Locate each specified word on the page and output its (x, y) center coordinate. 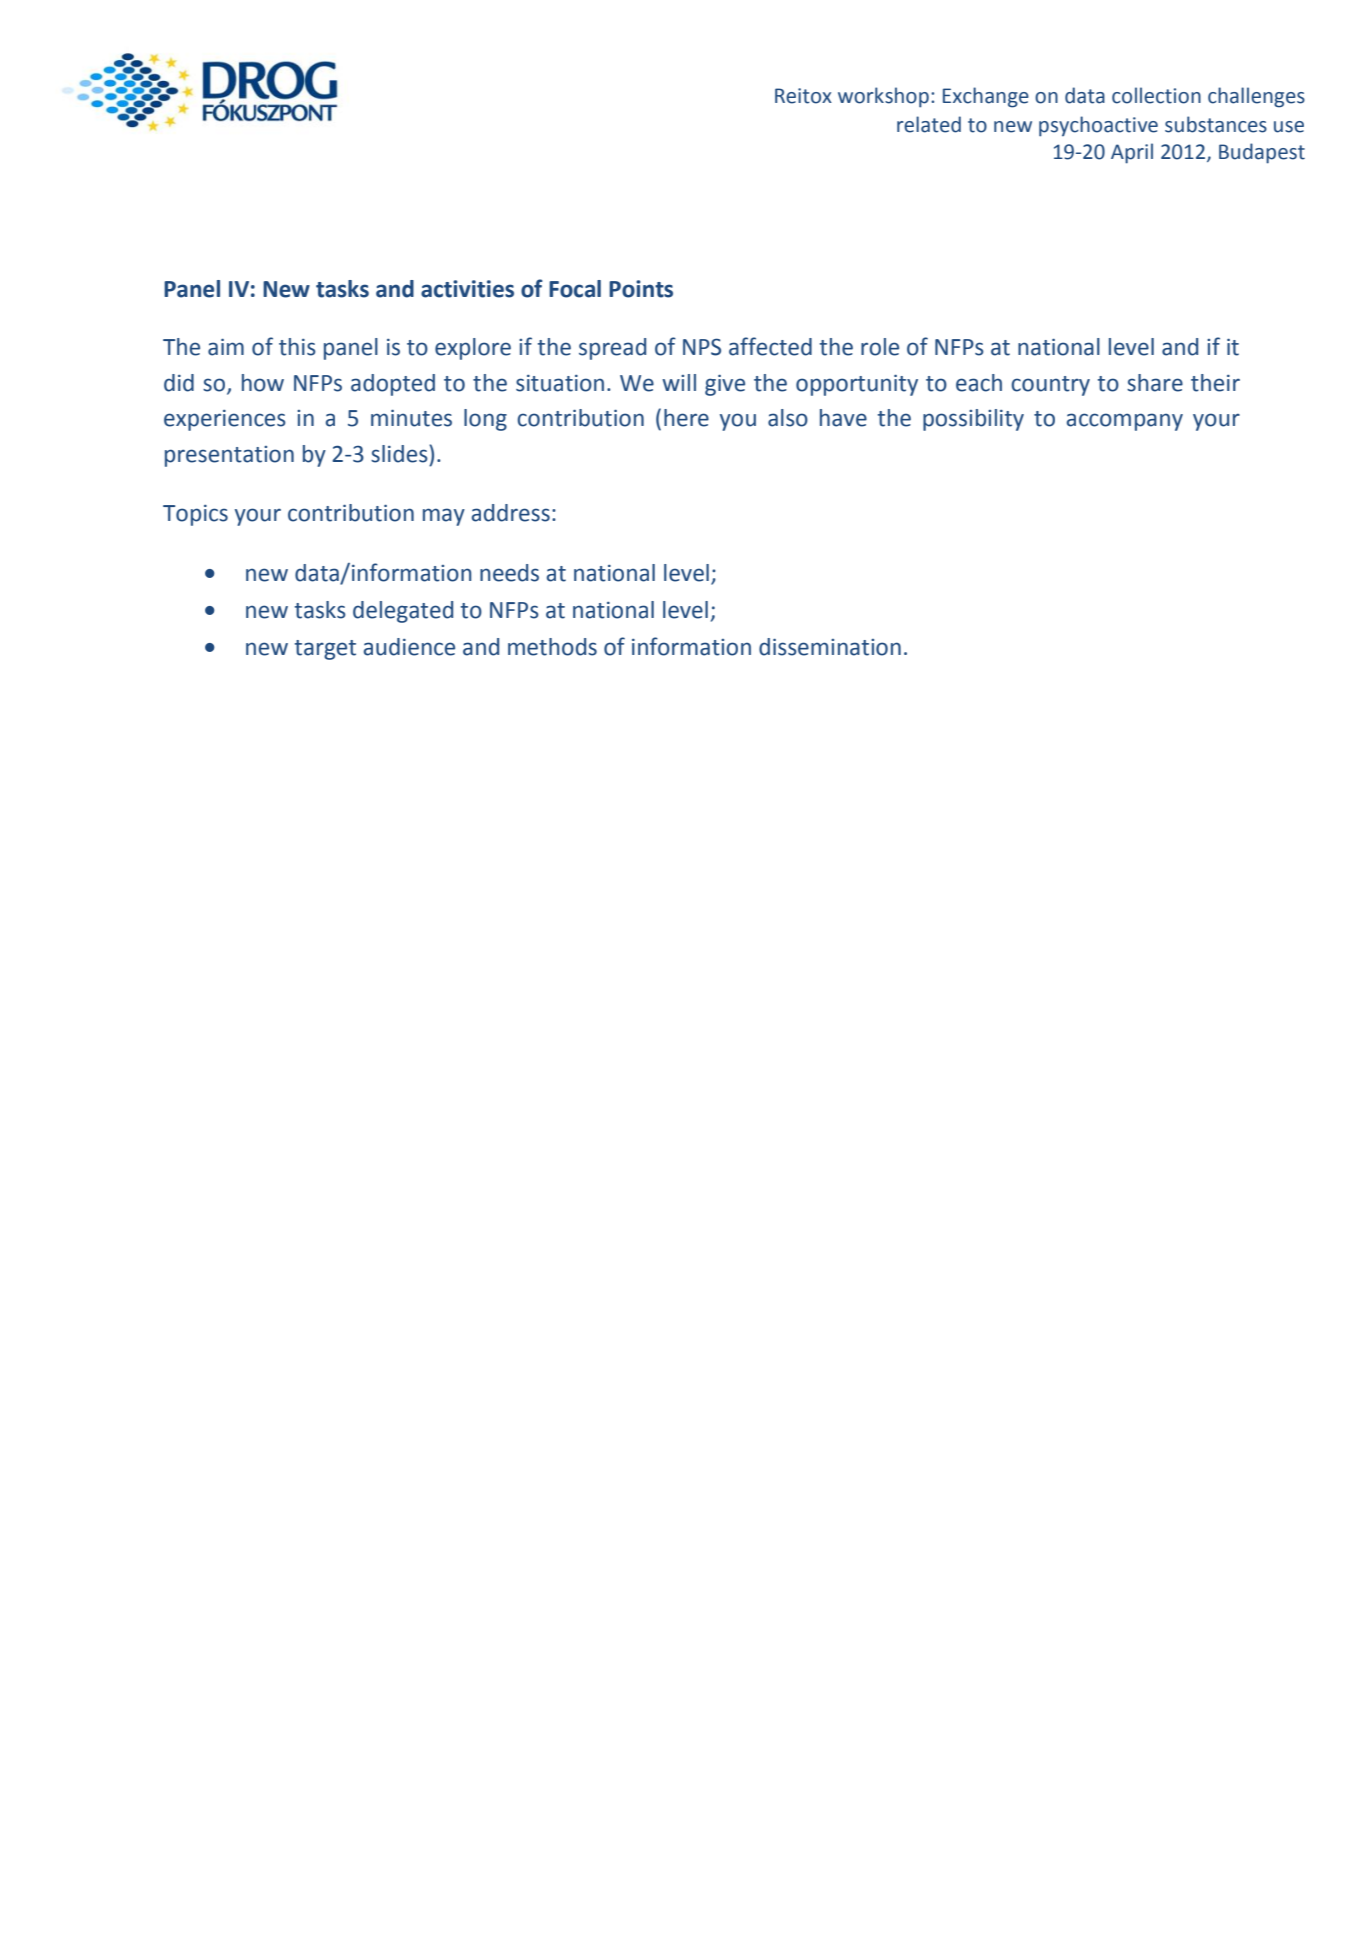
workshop (883, 97)
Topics (195, 515)
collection (1156, 95)
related (929, 124)
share (1155, 383)
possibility (973, 420)
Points (641, 289)
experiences (225, 420)
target (325, 650)
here (686, 418)
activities (467, 289)
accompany (1125, 422)
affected (770, 346)
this (297, 347)
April (1132, 153)
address (511, 513)
